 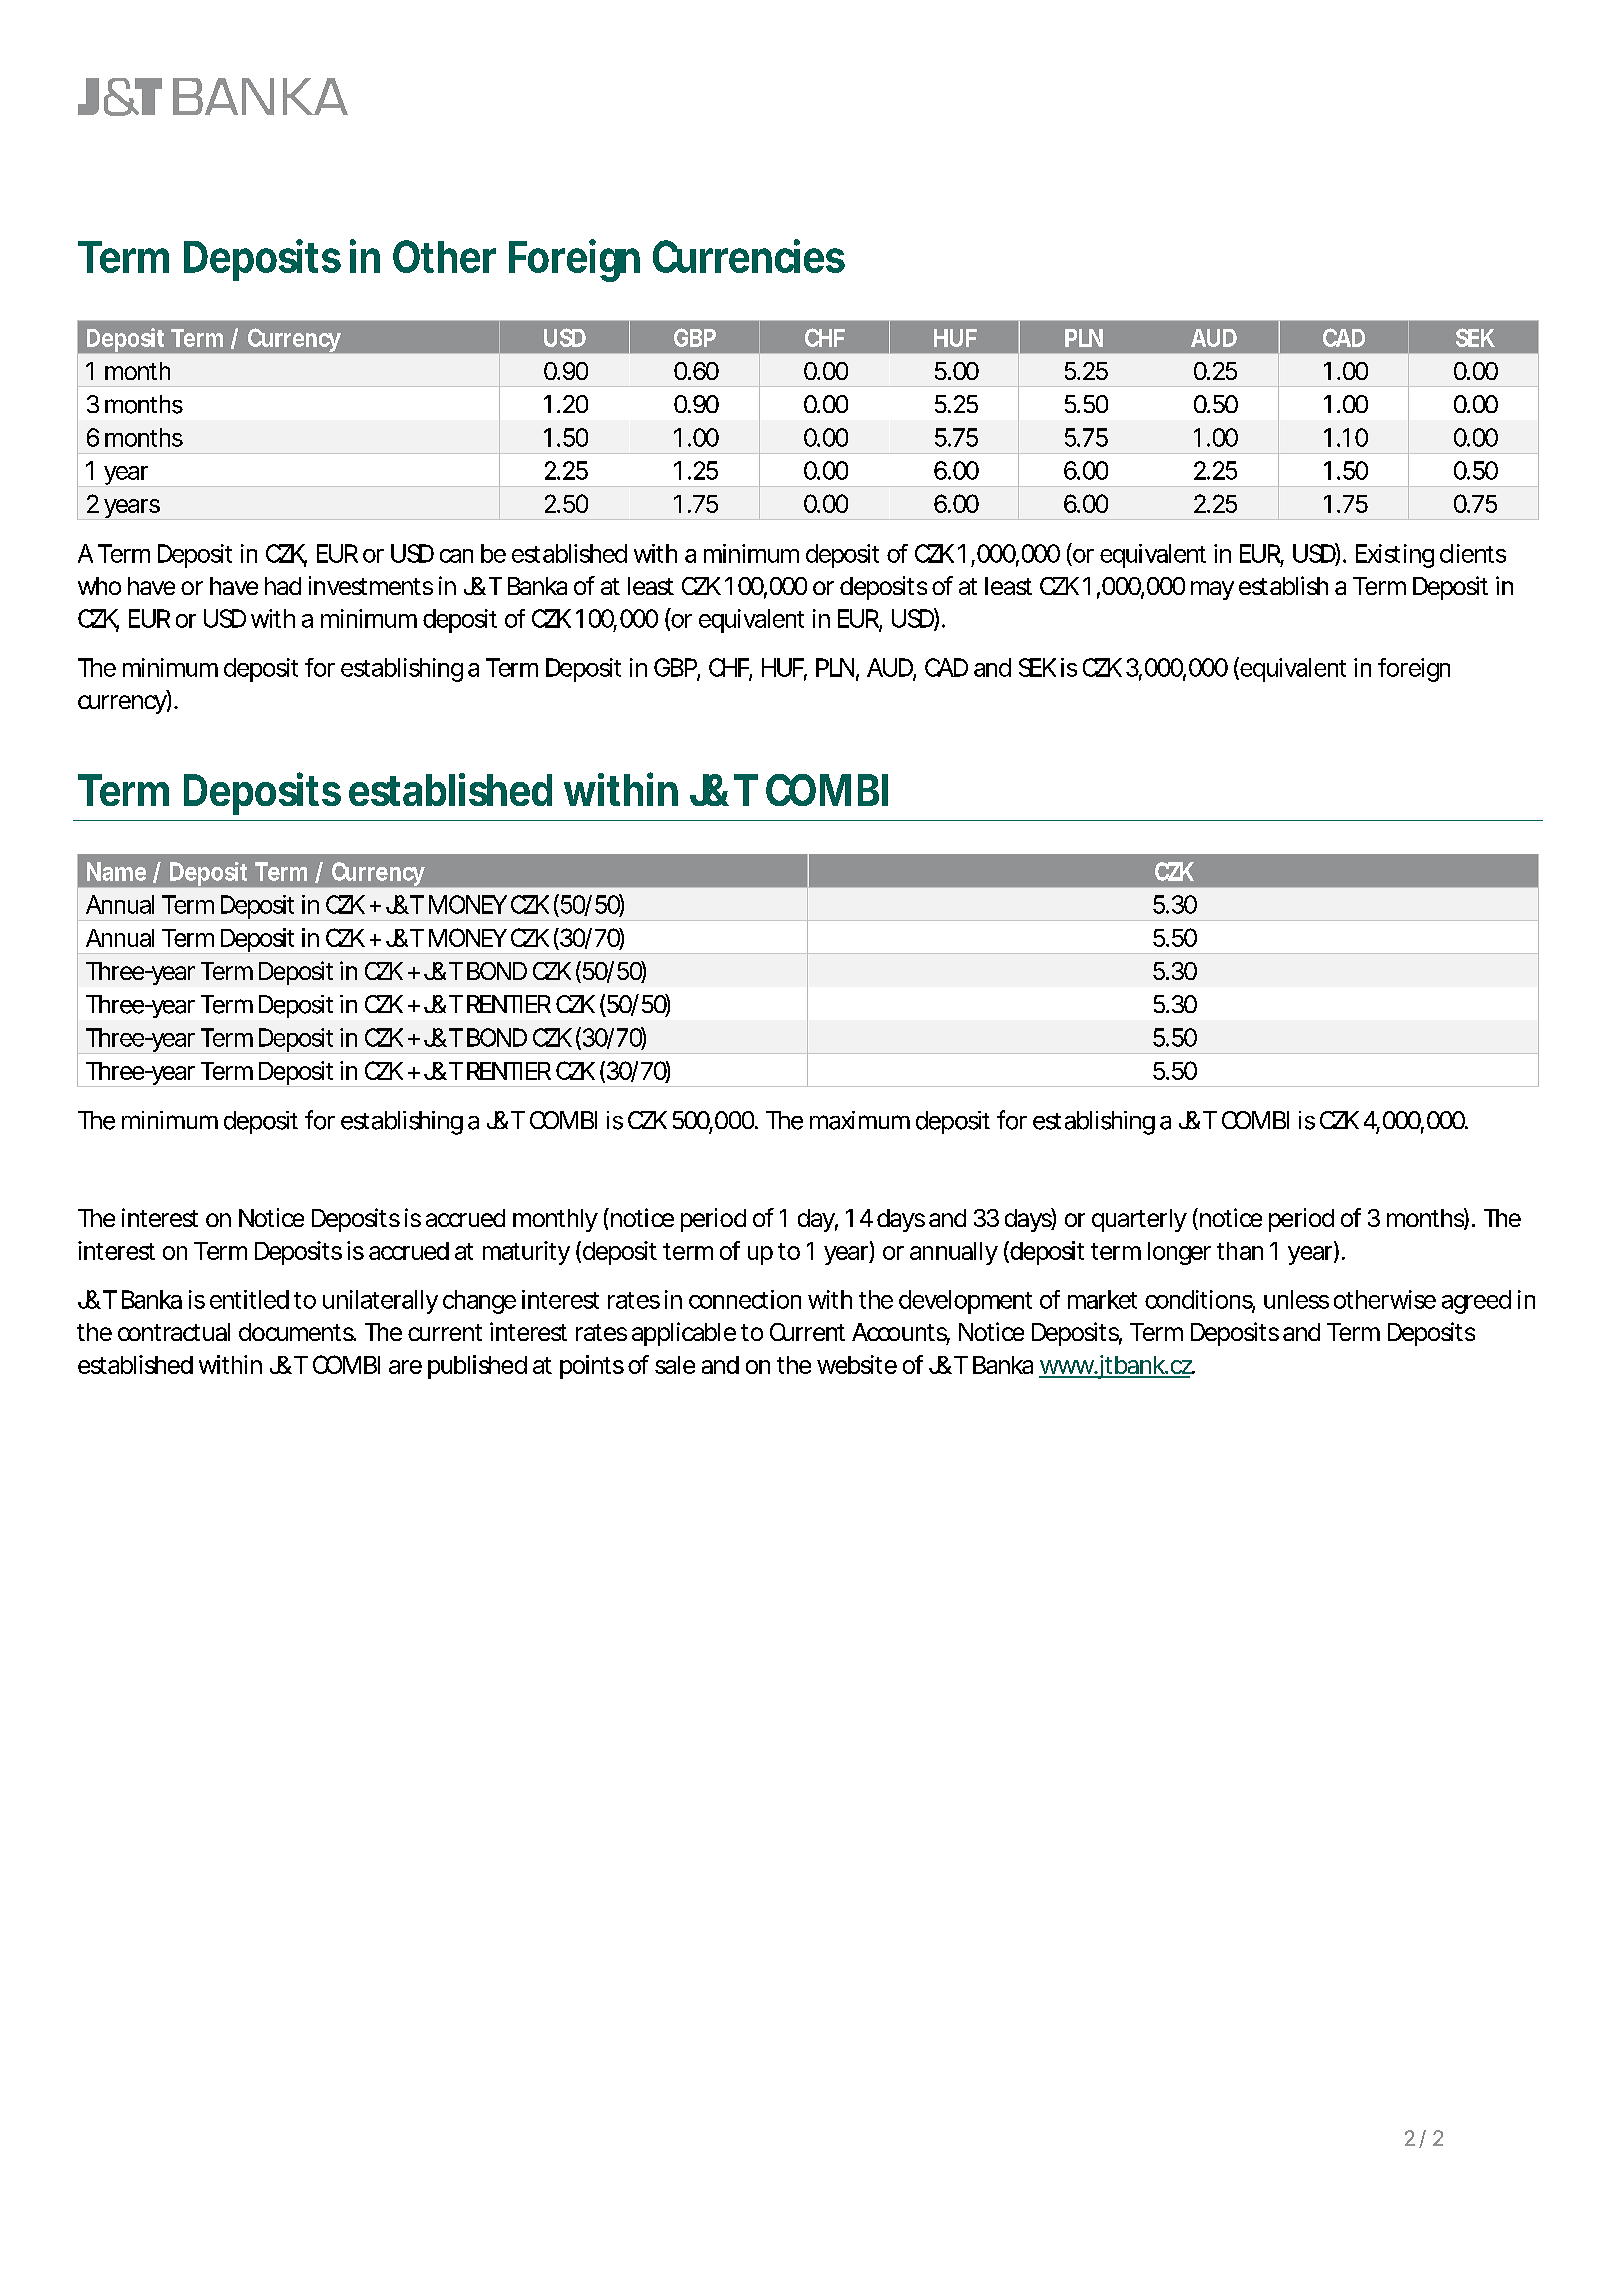 What do you see at coordinates (1240, 1251) in the screenshot?
I see `than` at bounding box center [1240, 1251].
